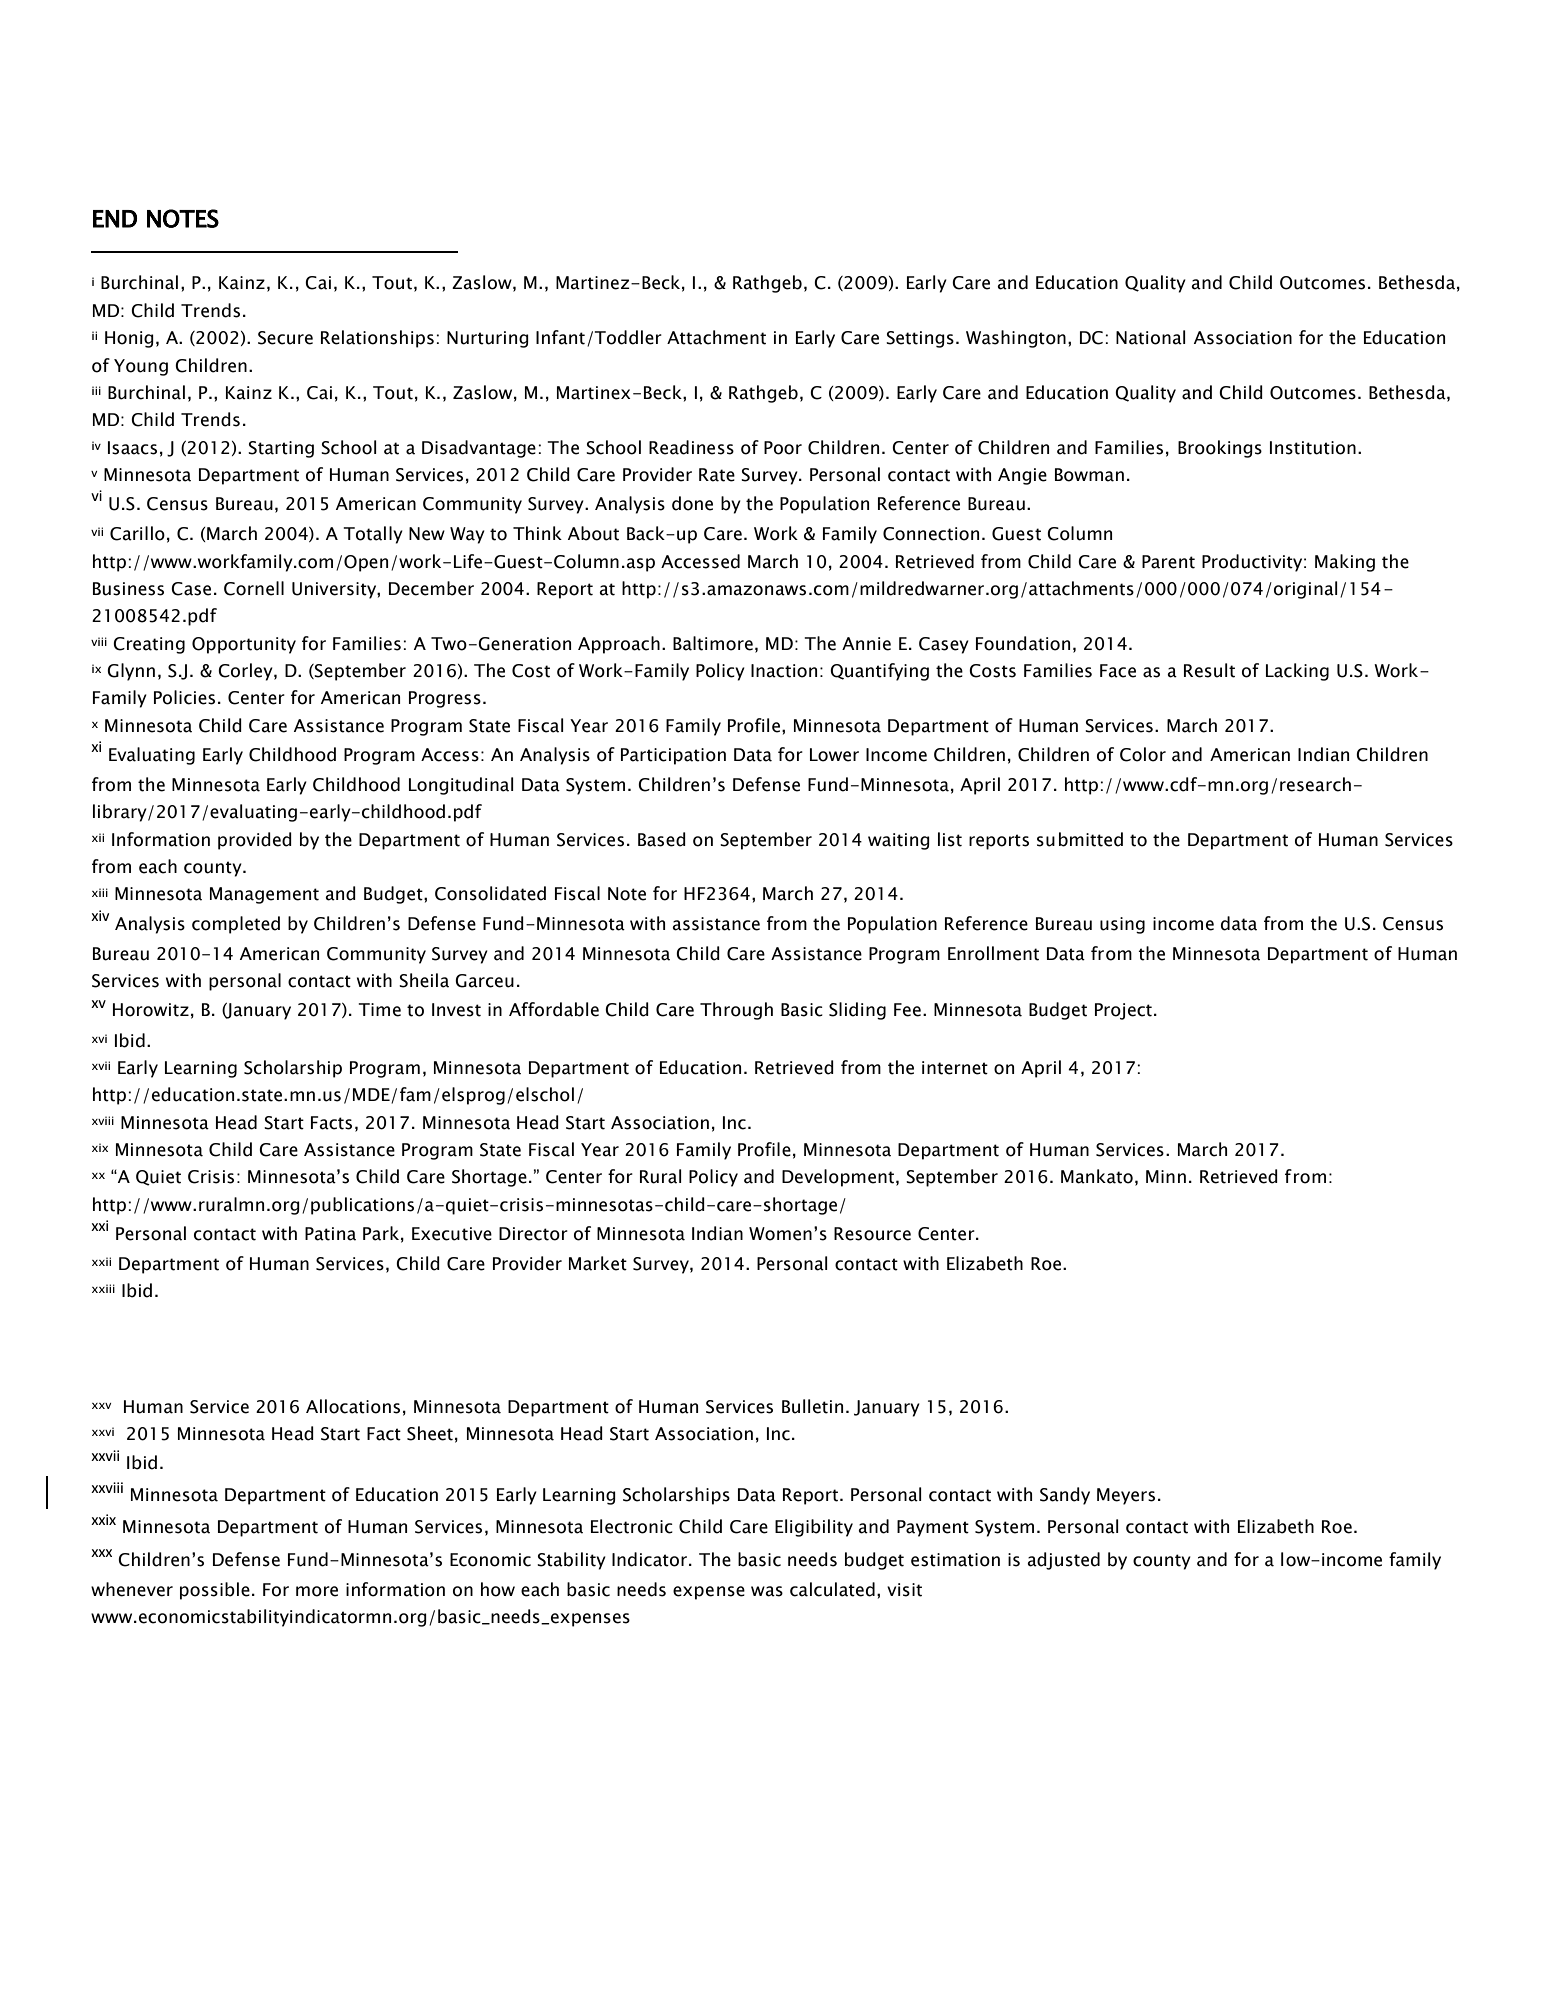 Image resolution: width=1555 pixels, height=2013 pixels. Describe the element at coordinates (872, 1234) in the screenshot. I see `Resource` at that location.
